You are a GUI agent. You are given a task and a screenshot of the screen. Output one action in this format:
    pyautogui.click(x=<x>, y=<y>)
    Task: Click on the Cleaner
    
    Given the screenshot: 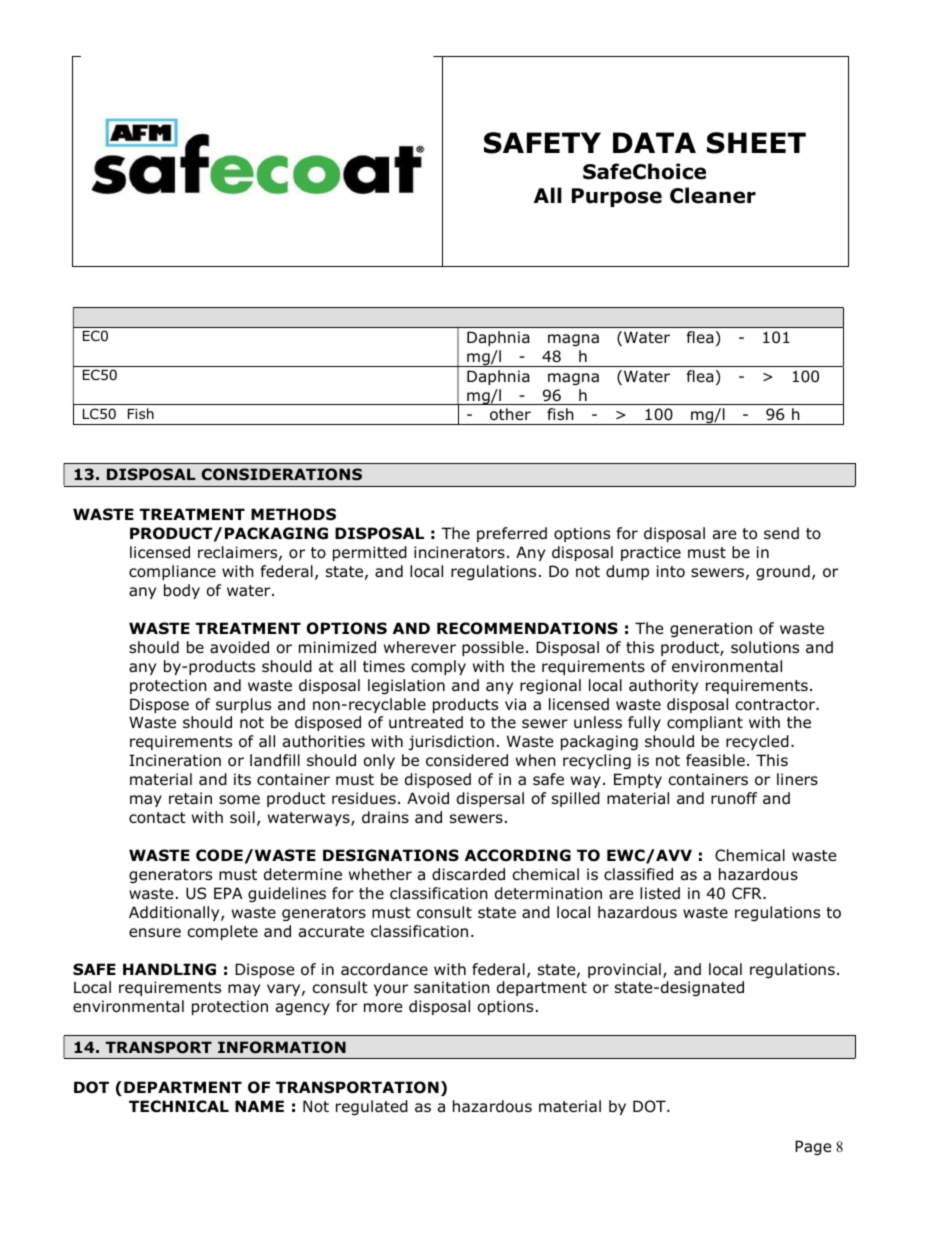 What is the action you would take?
    pyautogui.click(x=713, y=195)
